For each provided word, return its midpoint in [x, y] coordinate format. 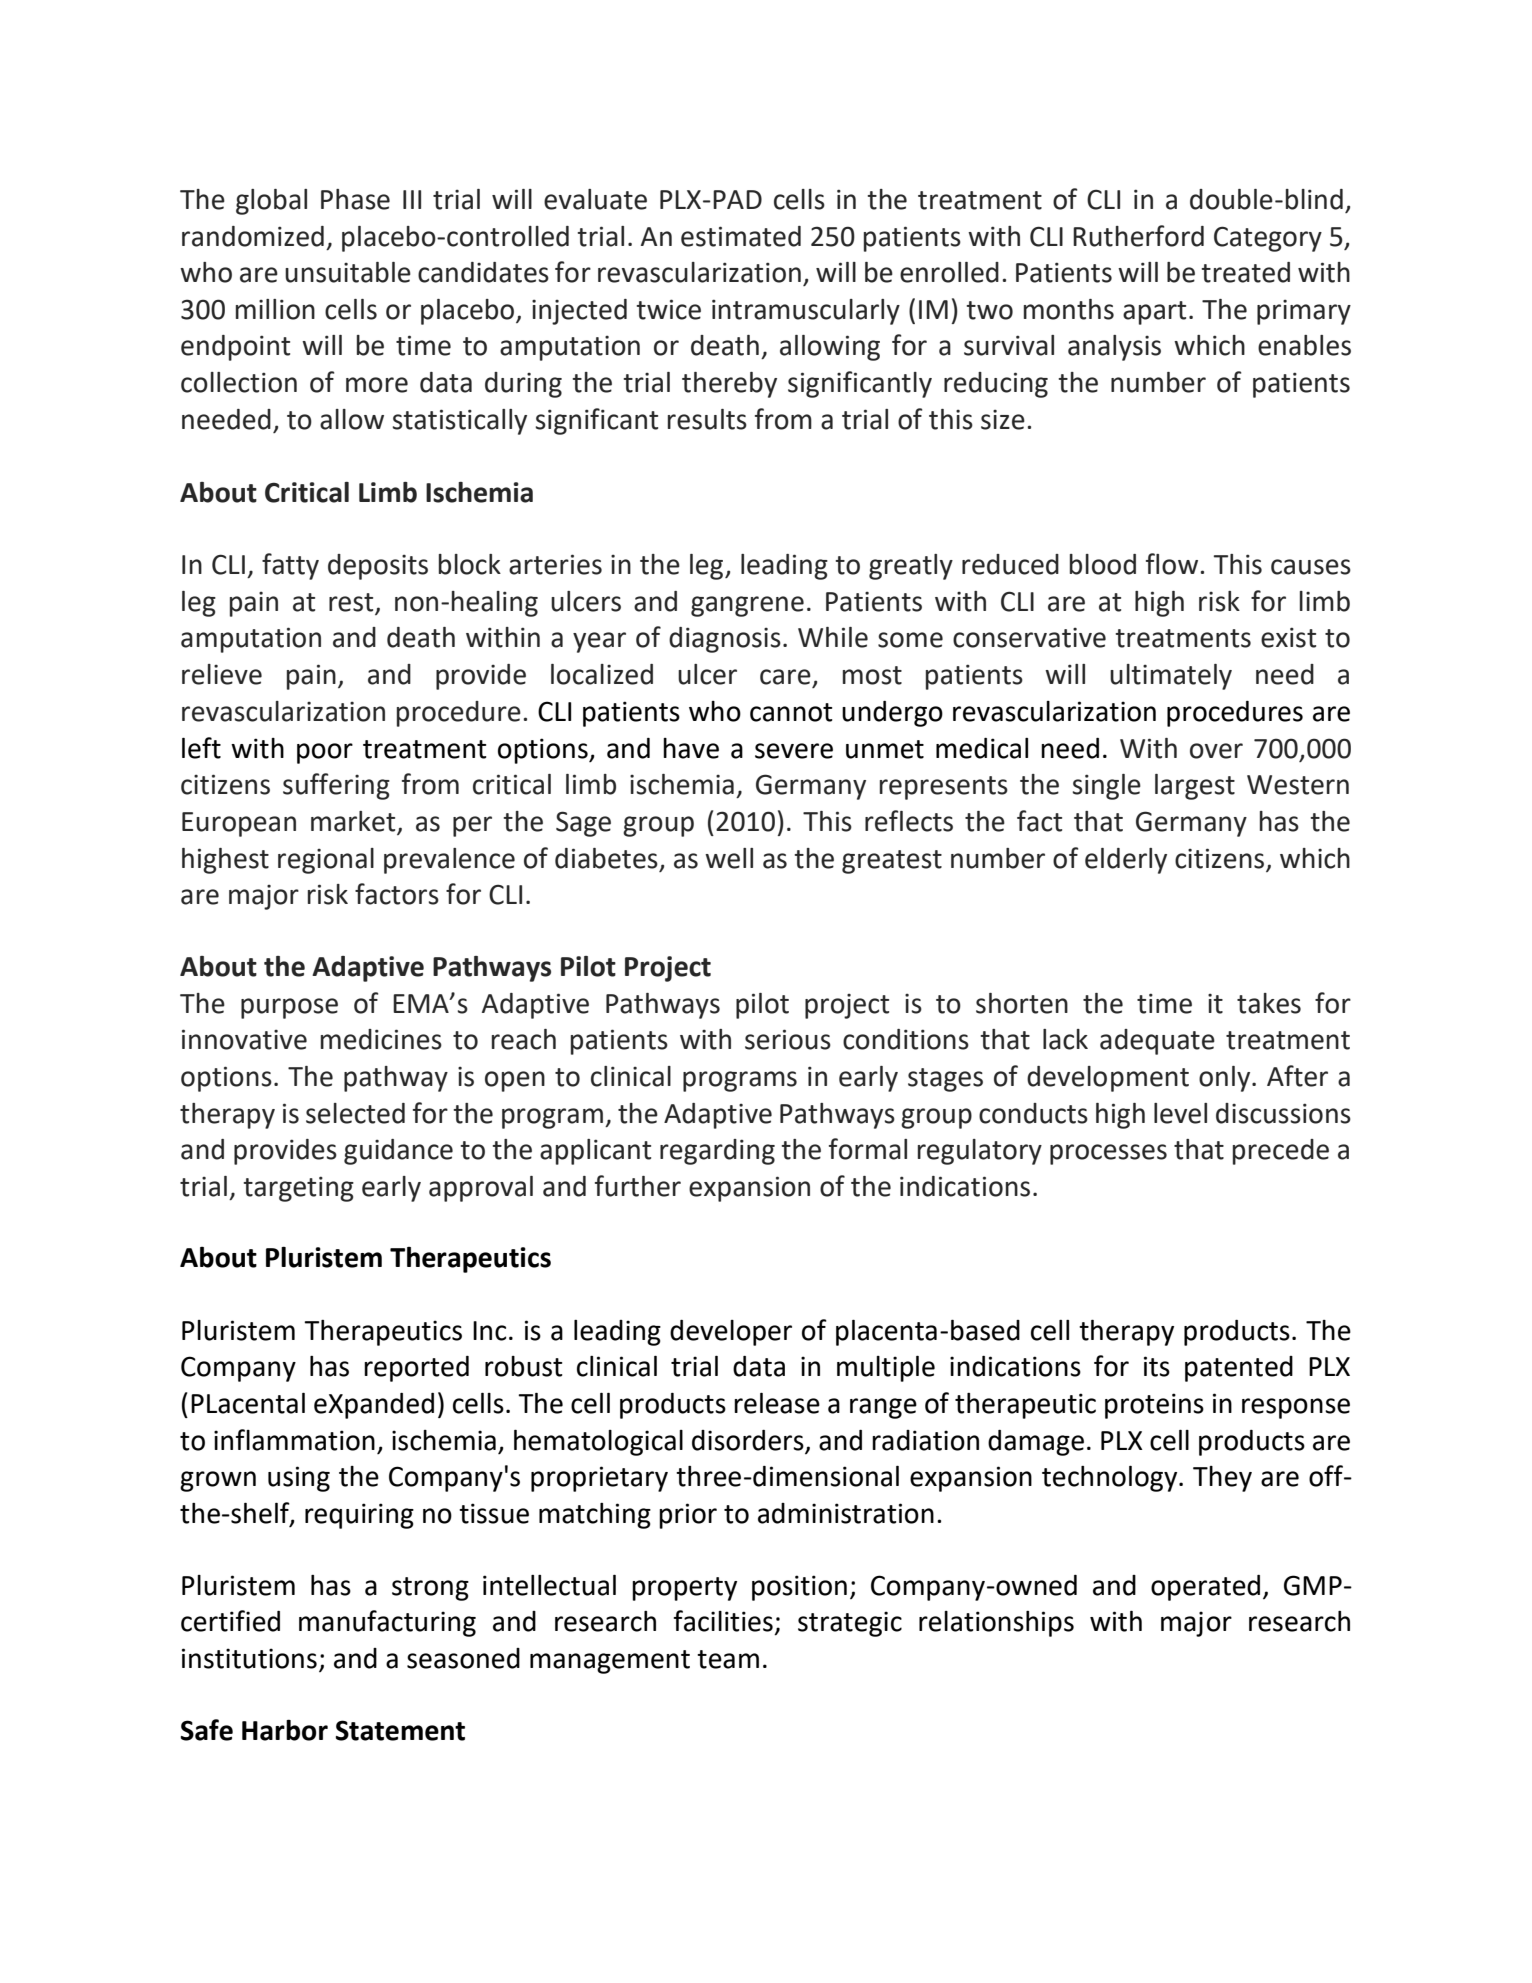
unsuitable [348, 272]
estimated [741, 236]
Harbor [285, 1730]
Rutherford [1138, 236]
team [728, 1659]
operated [1205, 1588]
